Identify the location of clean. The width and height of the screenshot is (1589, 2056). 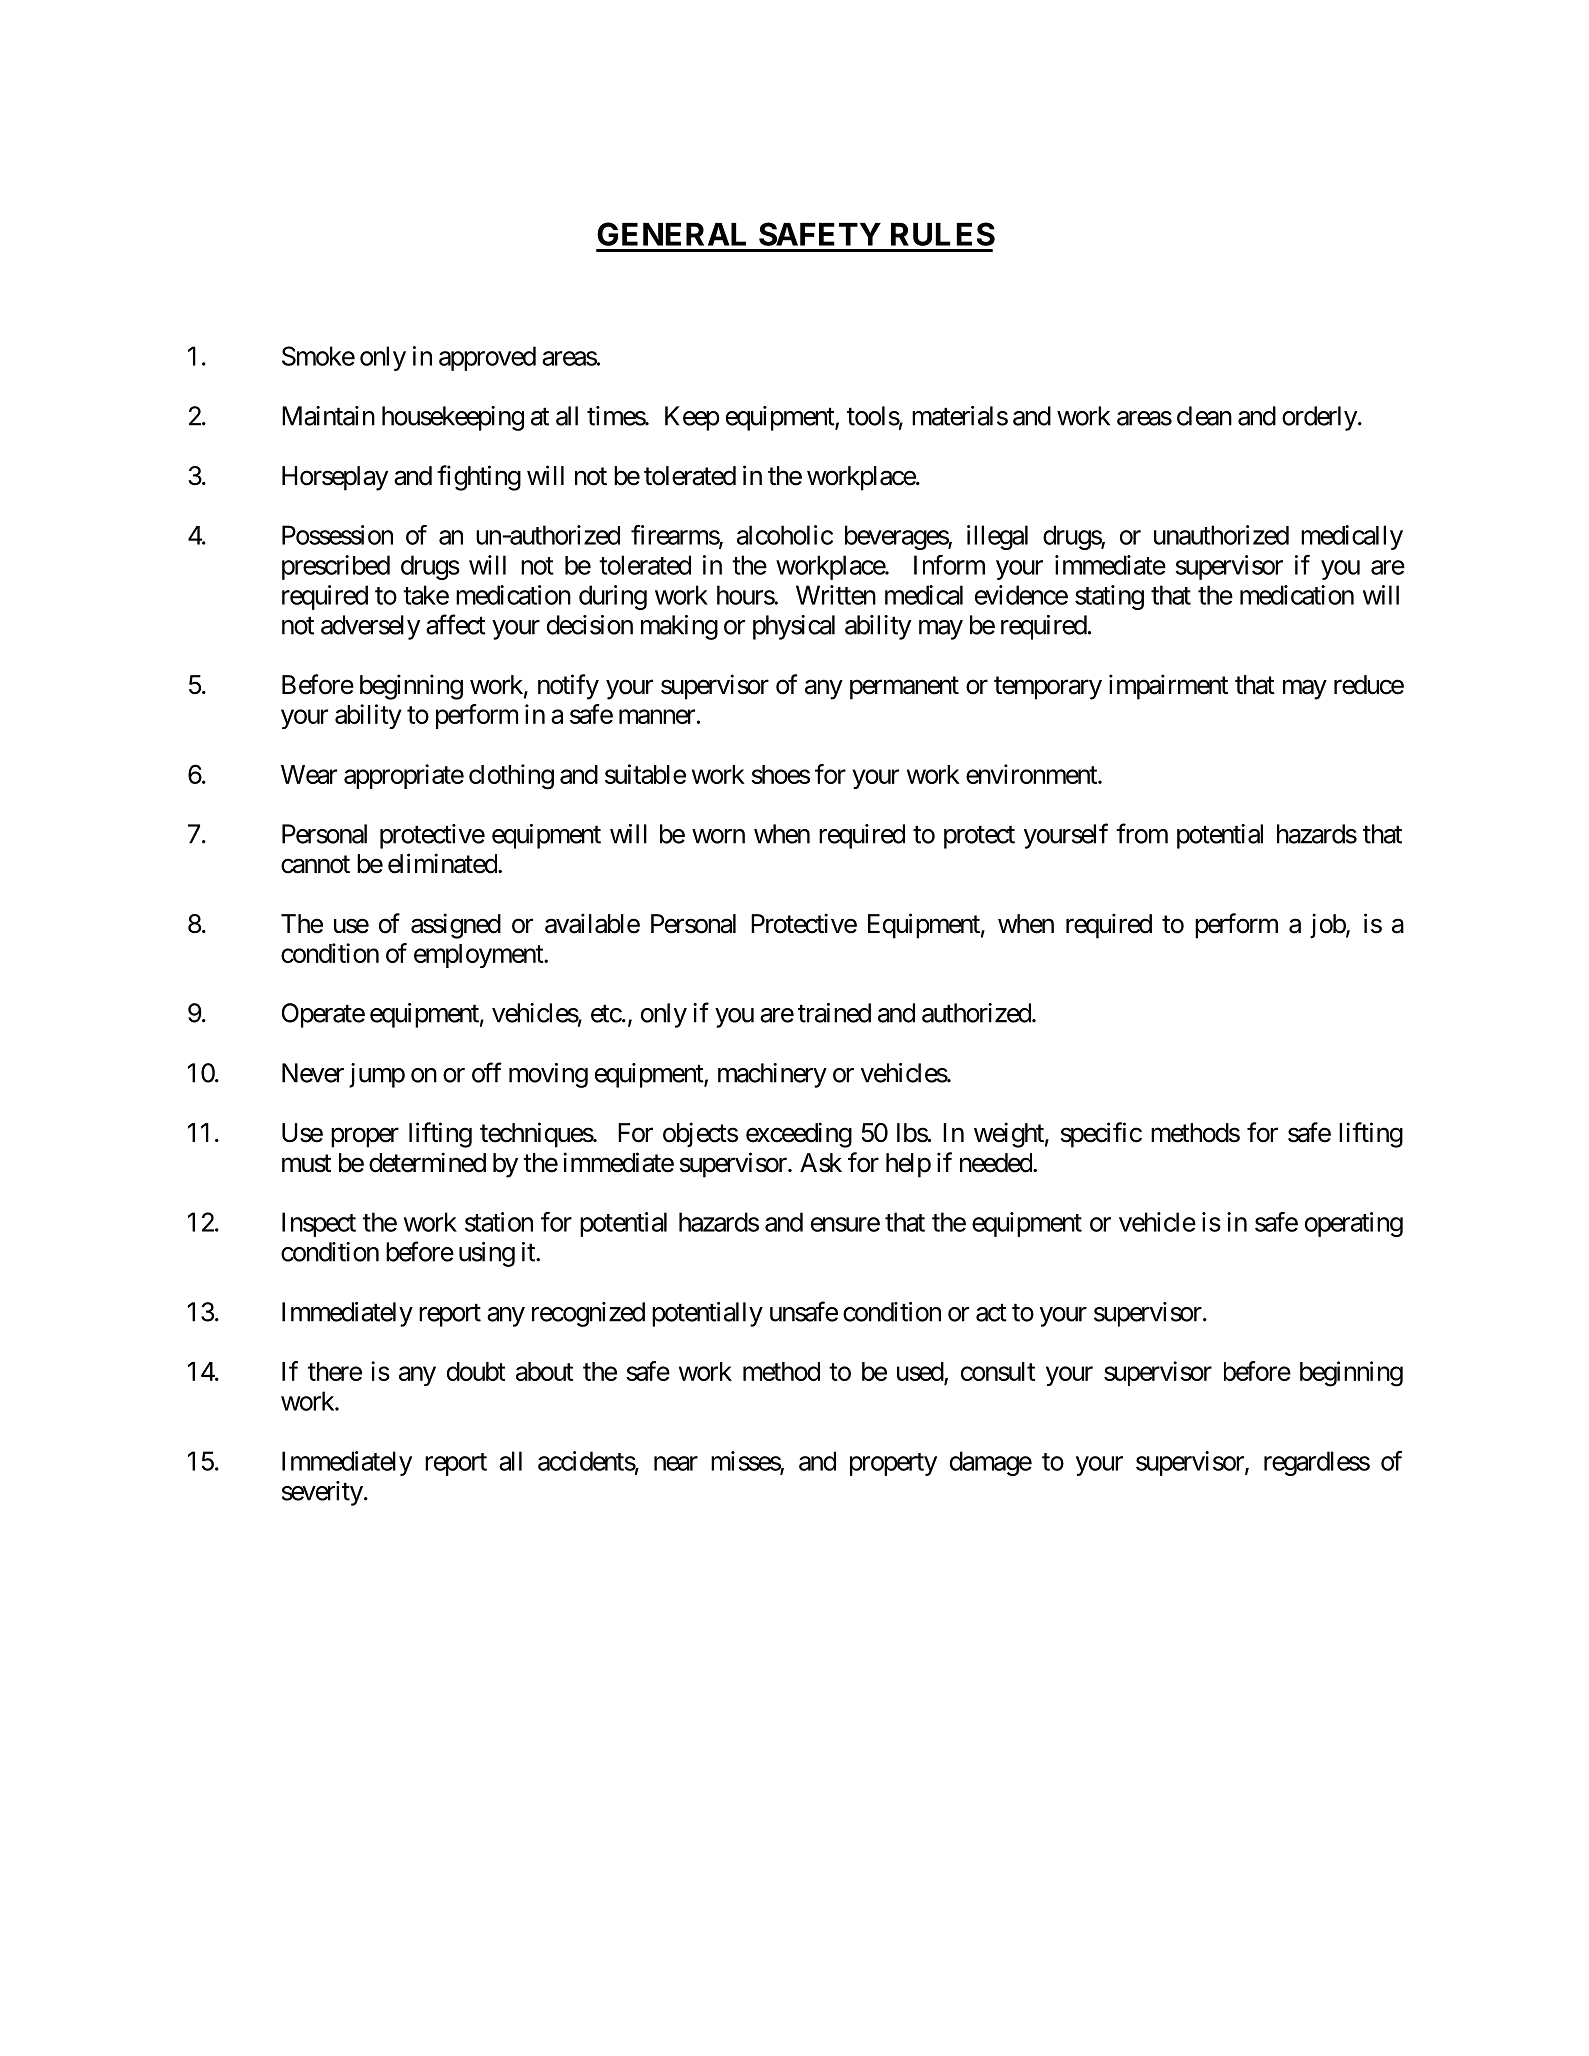
(1204, 416).
